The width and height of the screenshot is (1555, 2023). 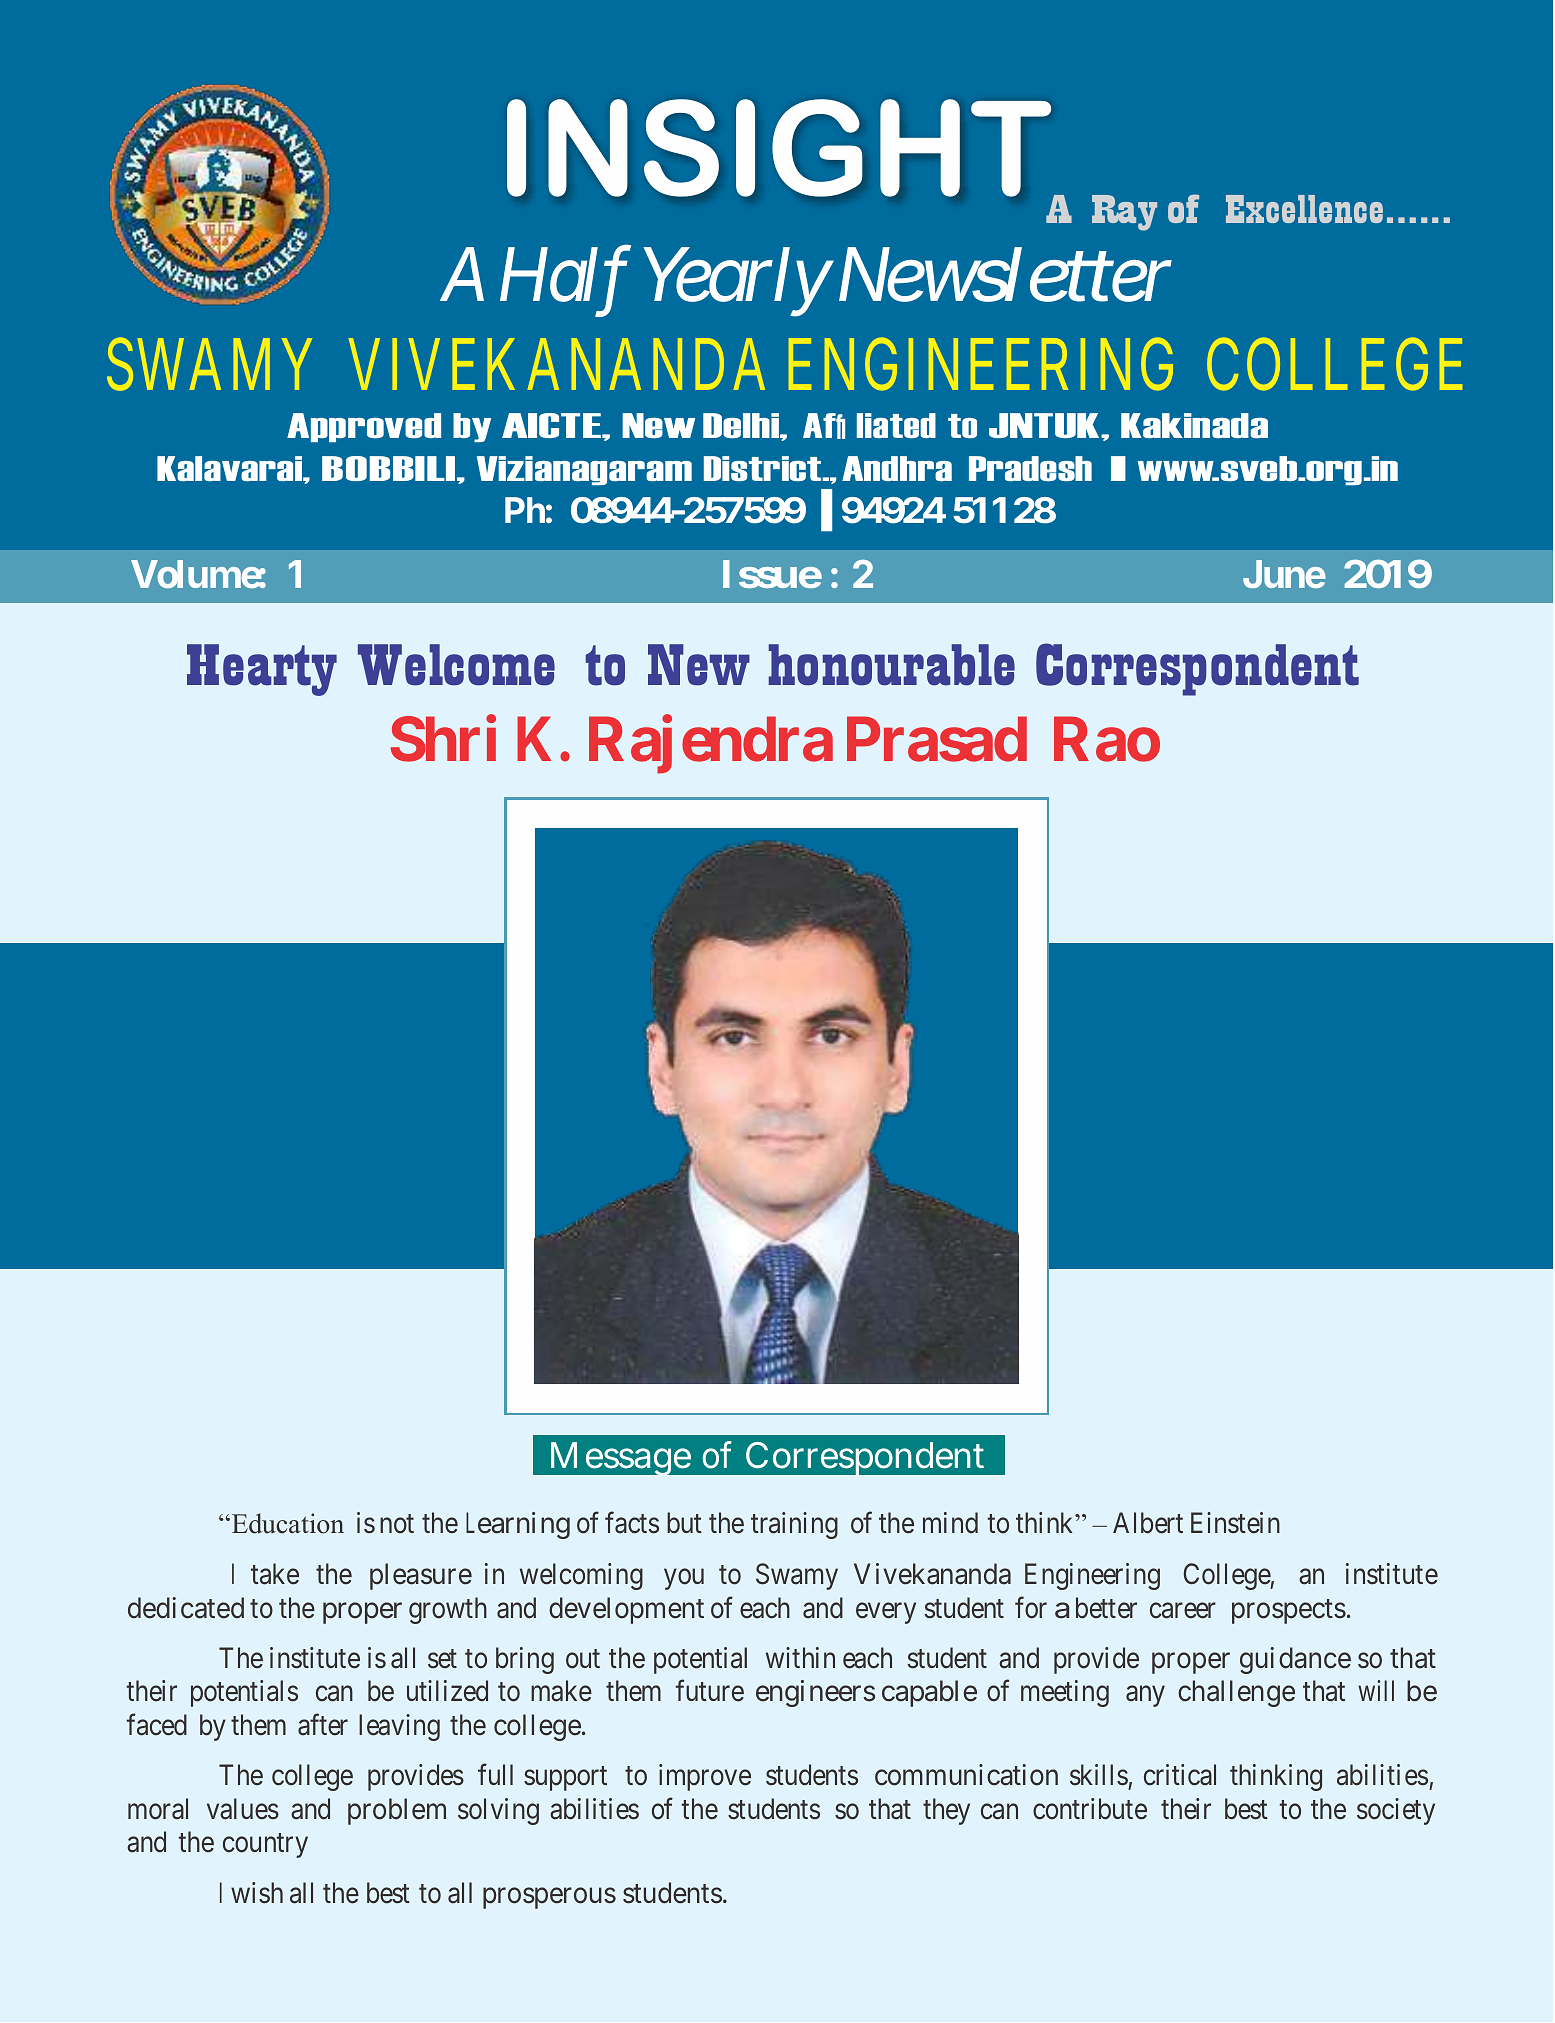 I want to click on critical, so click(x=1180, y=1775).
